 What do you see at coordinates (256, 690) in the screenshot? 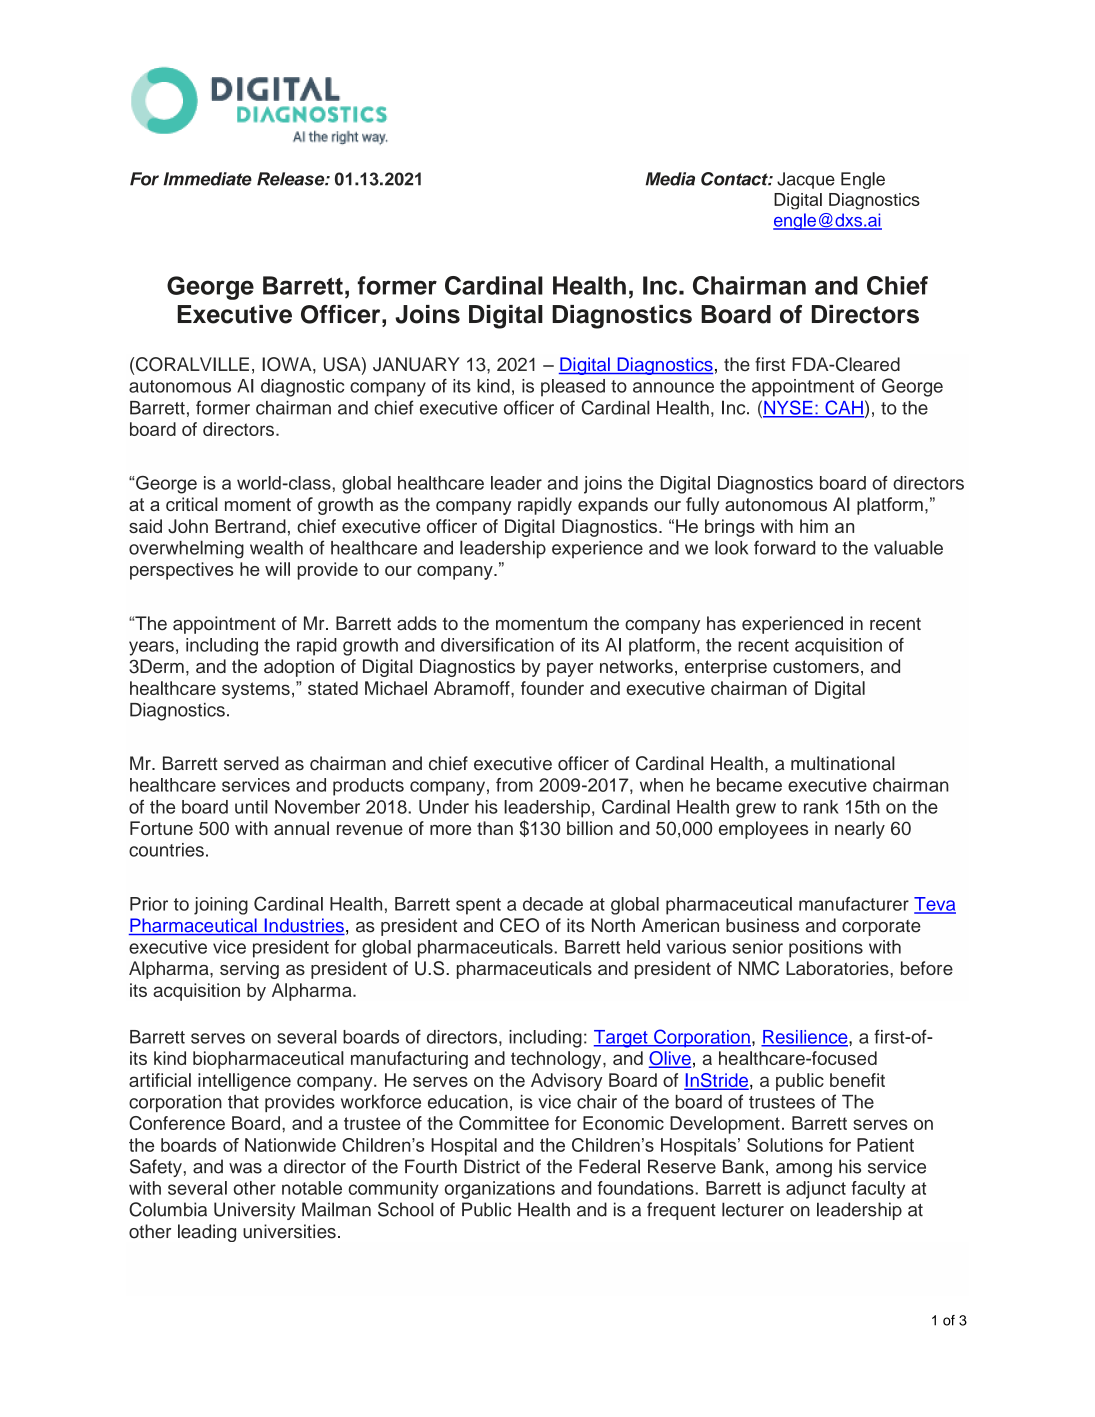
I see `systems` at bounding box center [256, 690].
